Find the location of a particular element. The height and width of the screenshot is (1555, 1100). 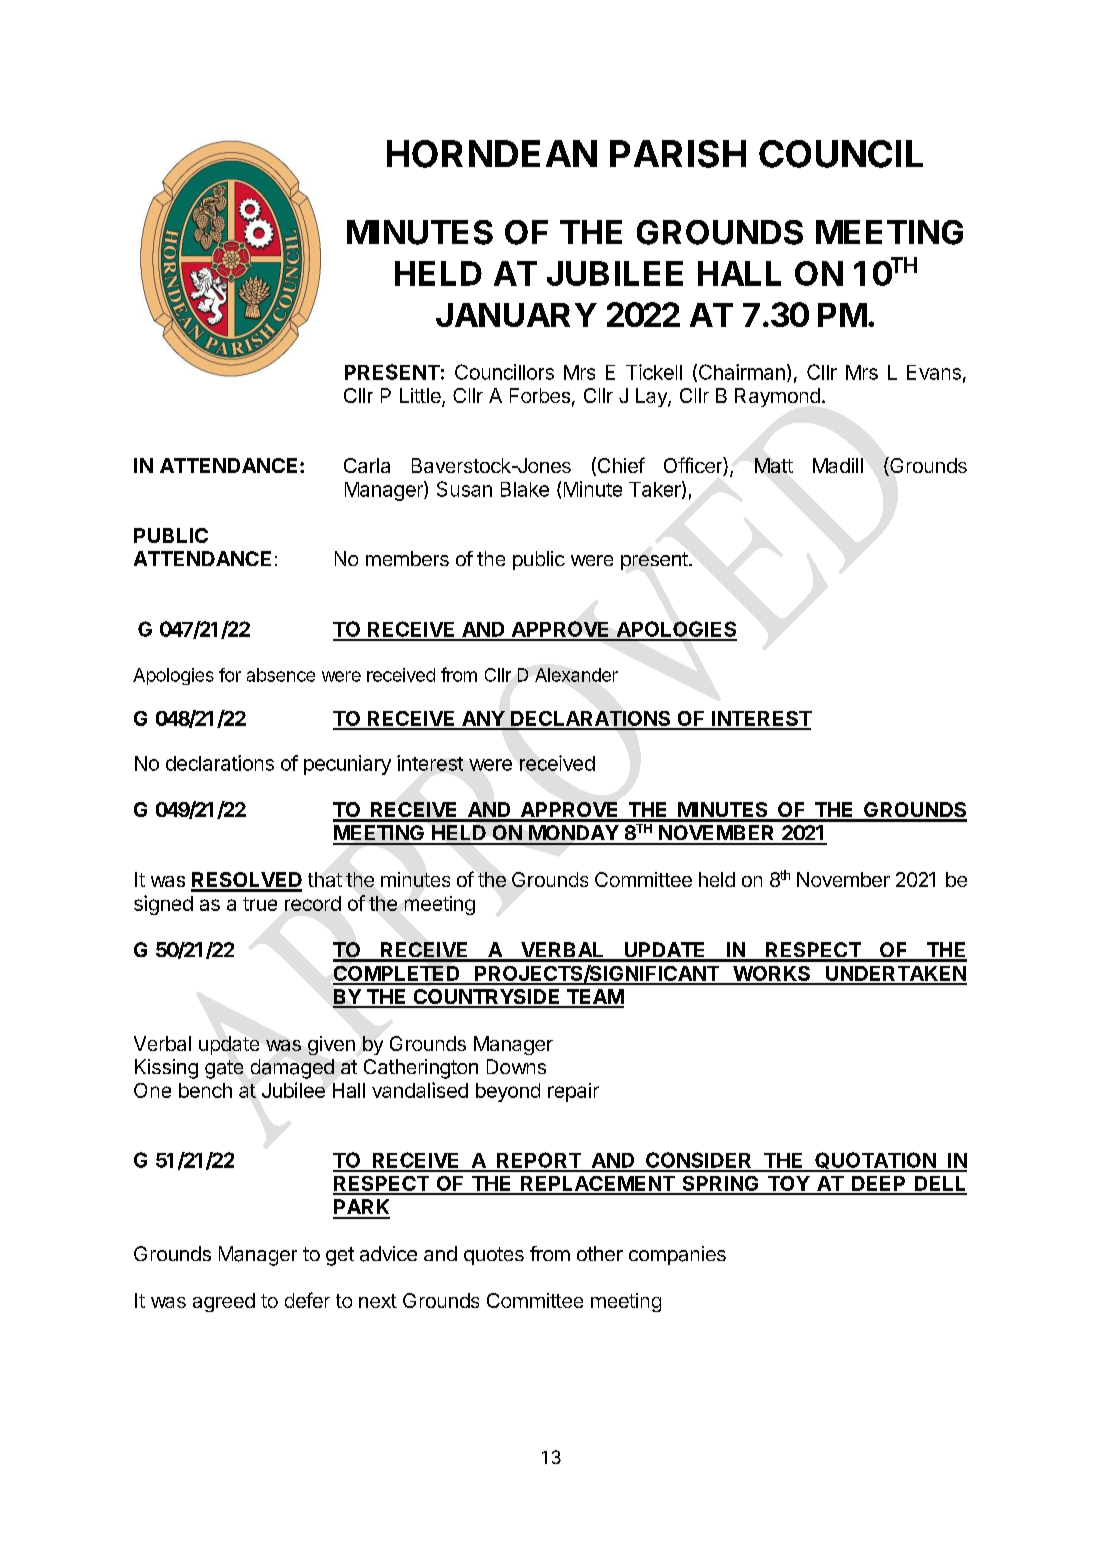

Matt is located at coordinates (774, 465).
